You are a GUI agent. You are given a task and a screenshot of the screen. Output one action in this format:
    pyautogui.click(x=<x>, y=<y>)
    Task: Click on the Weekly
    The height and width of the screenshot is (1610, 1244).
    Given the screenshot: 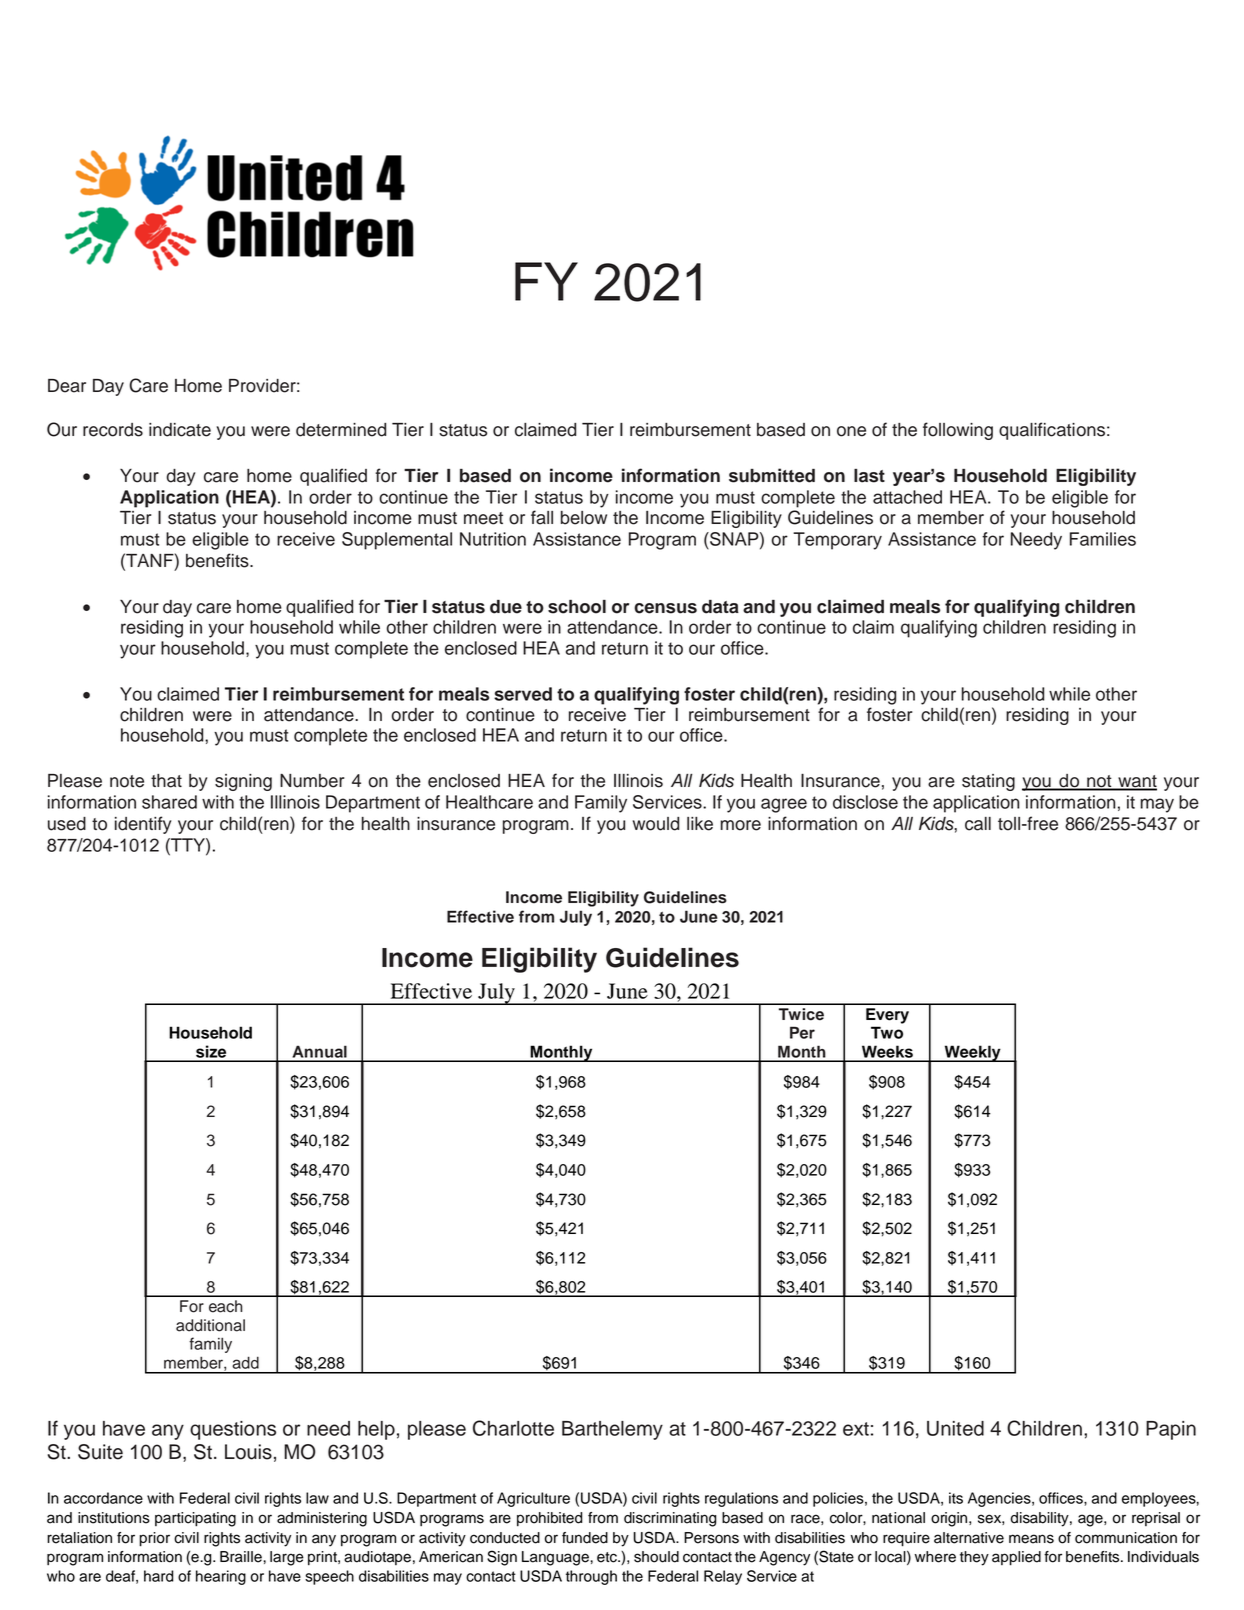 What is the action you would take?
    pyautogui.click(x=972, y=1053)
